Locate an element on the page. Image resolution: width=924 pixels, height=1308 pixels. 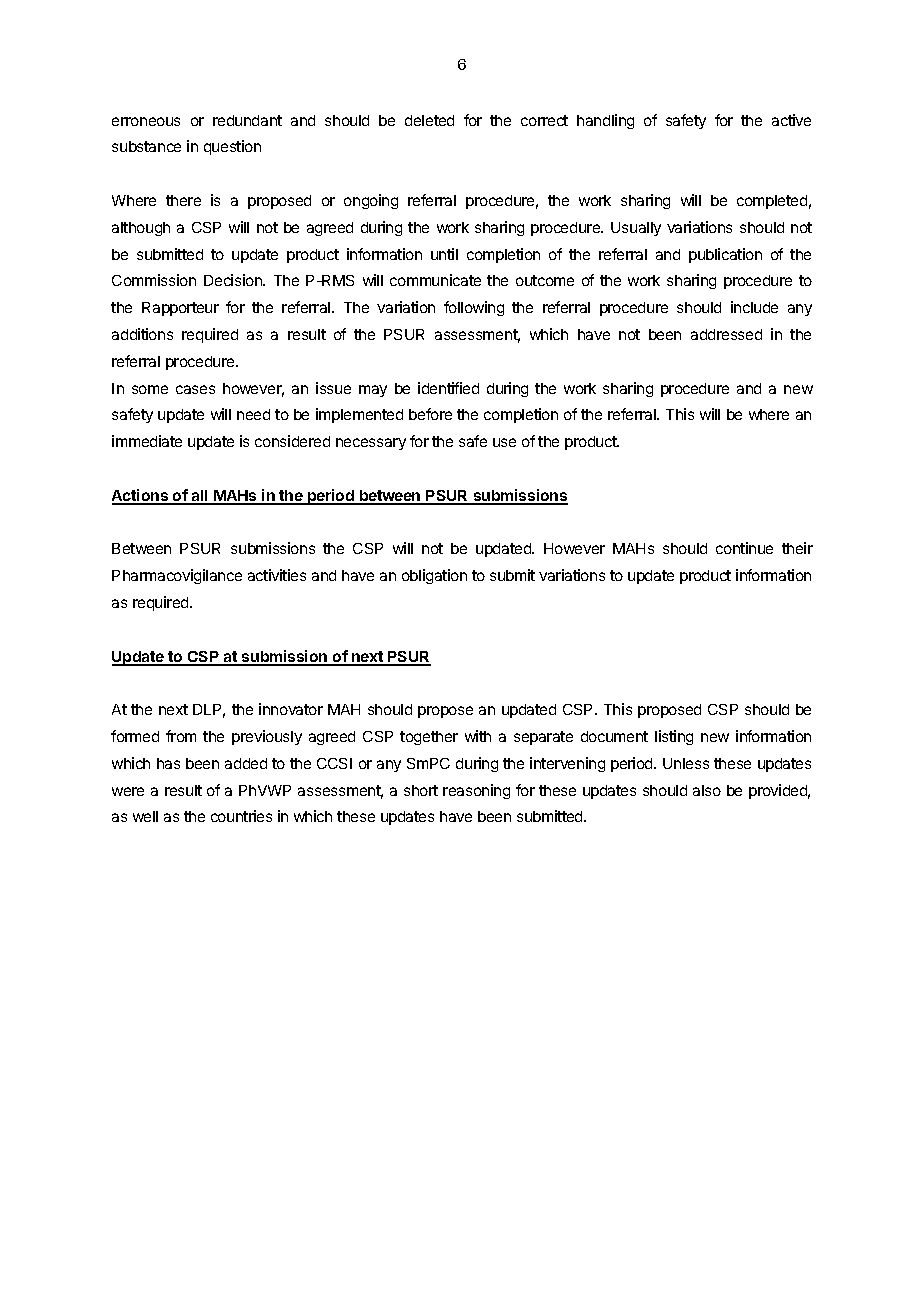
active is located at coordinates (791, 120).
